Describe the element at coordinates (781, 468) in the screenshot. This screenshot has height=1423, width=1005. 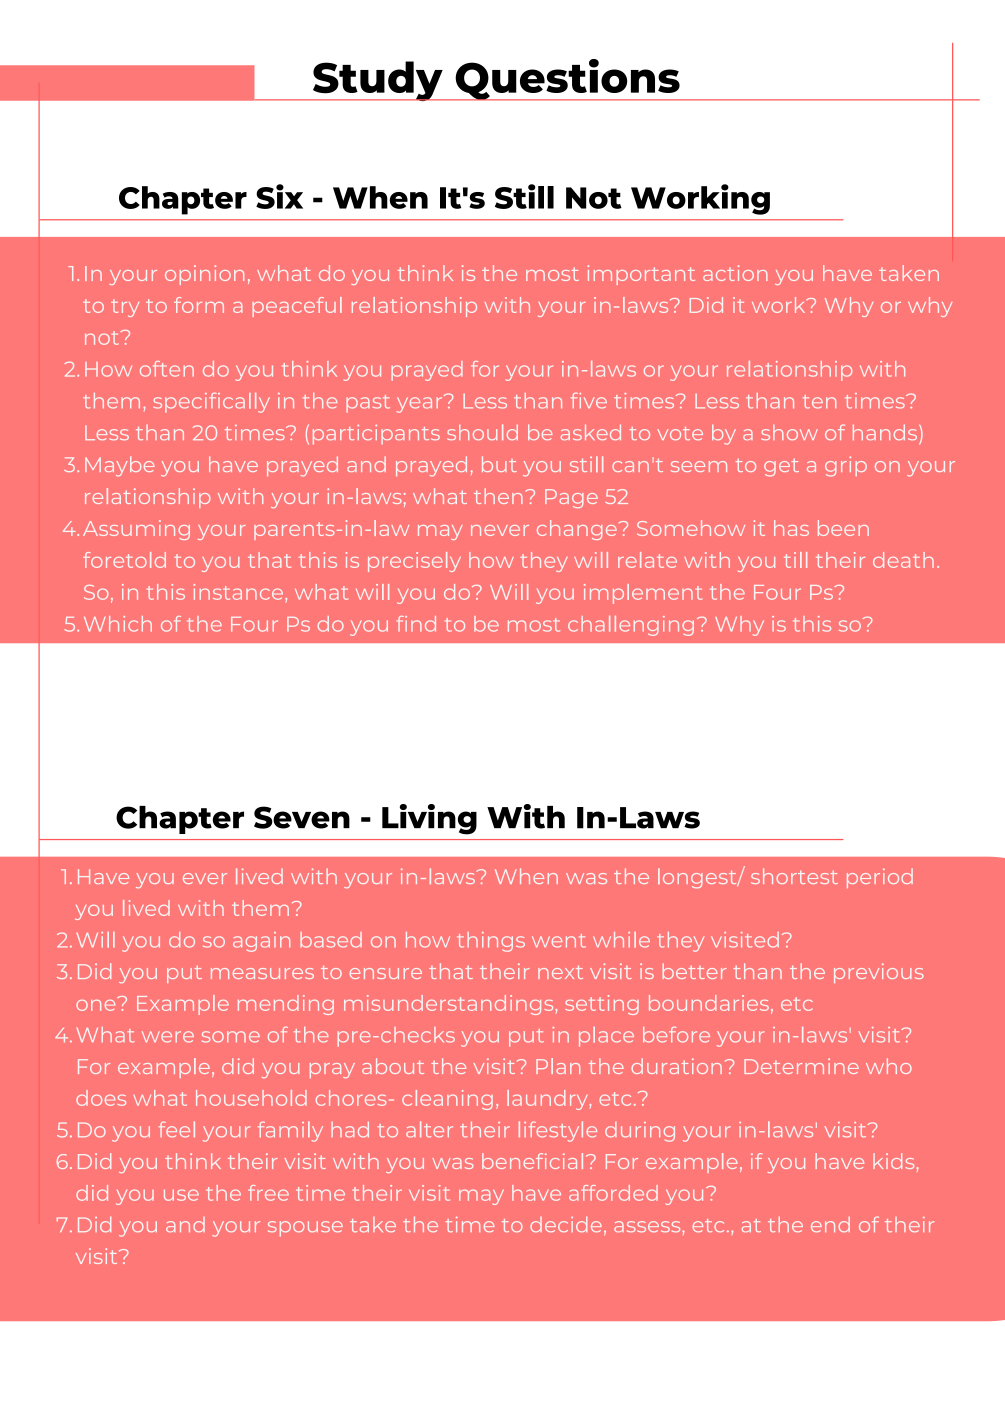
I see `get` at that location.
